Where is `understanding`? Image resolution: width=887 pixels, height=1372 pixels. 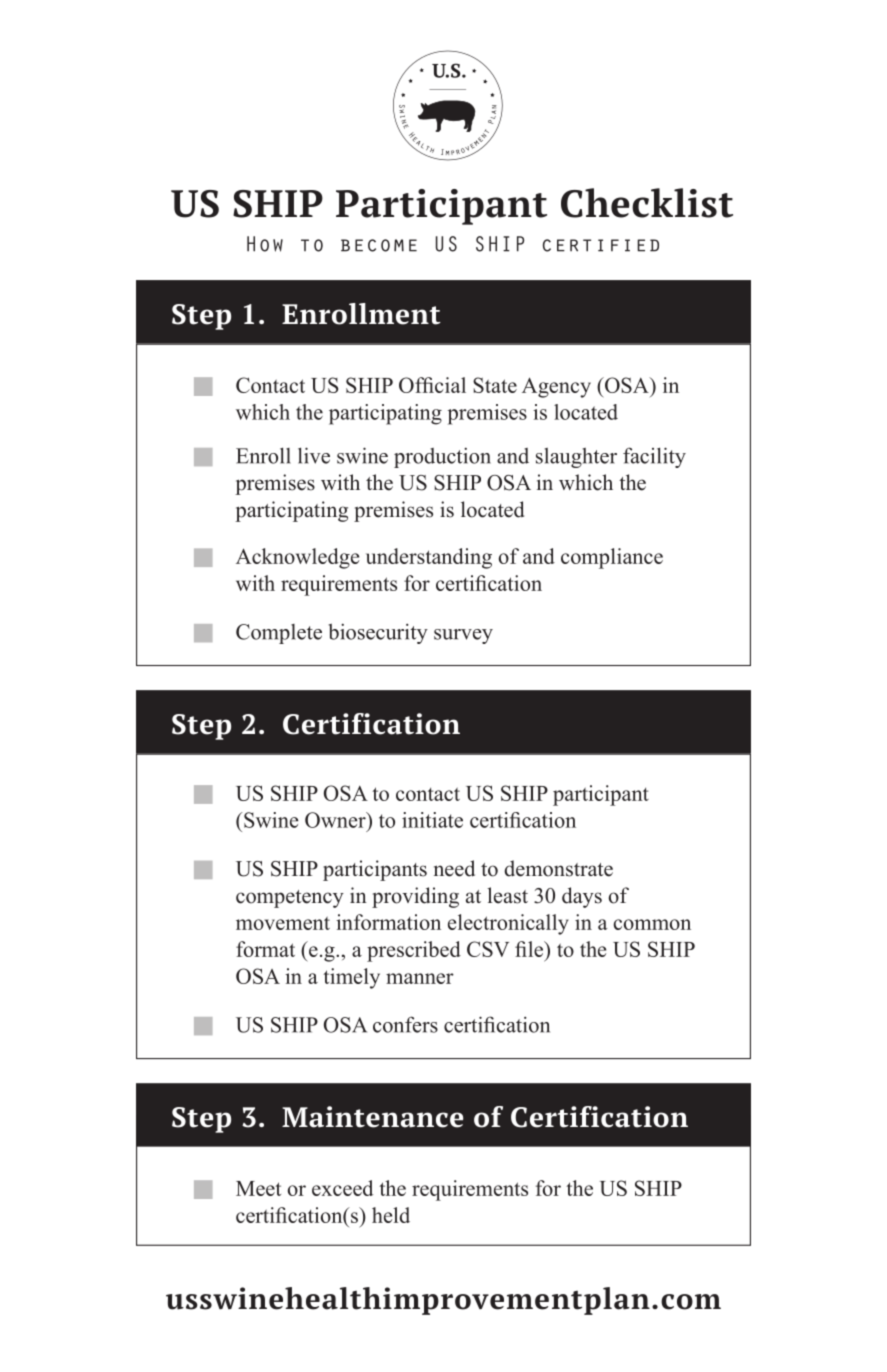
understanding is located at coordinates (429, 558).
